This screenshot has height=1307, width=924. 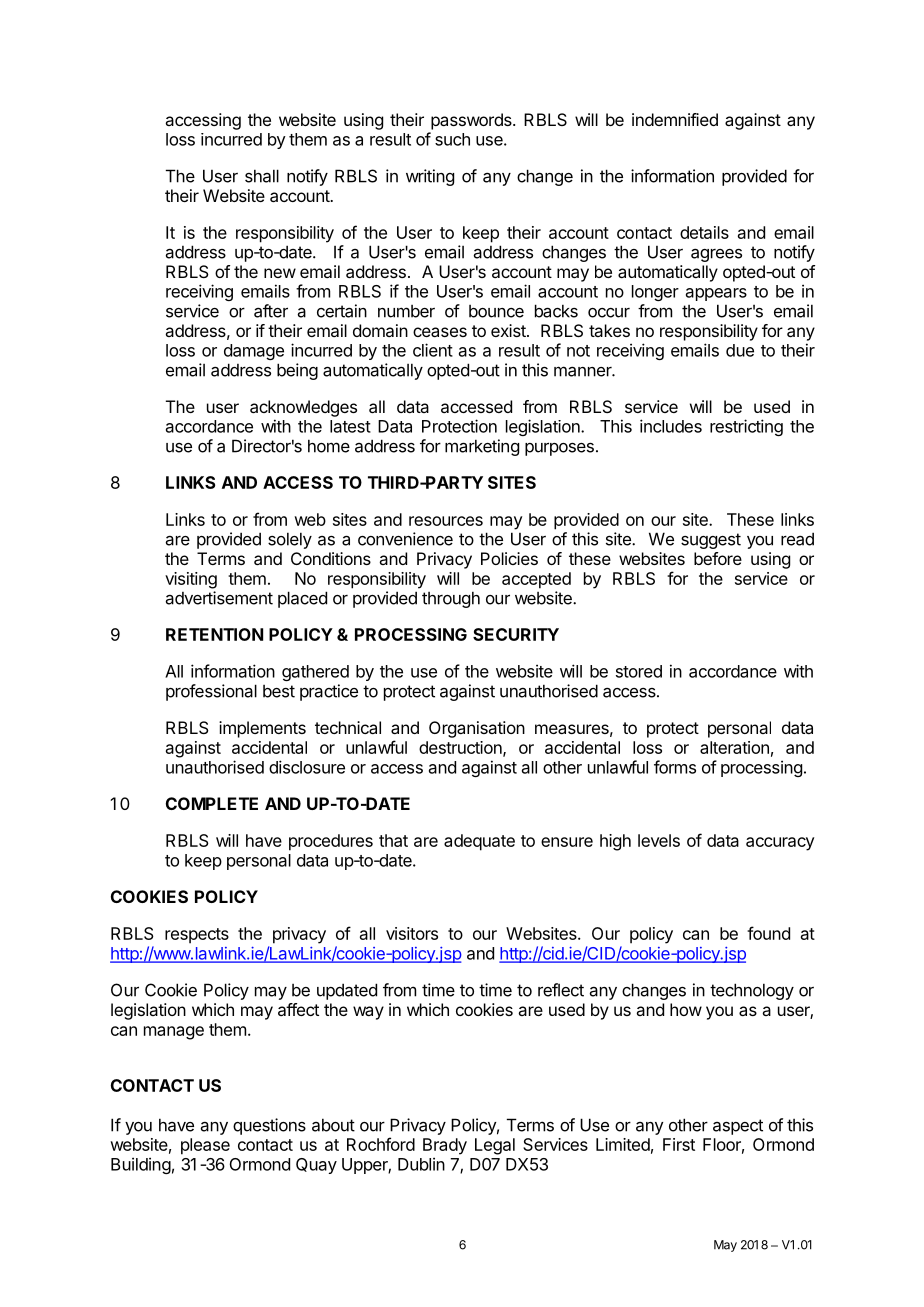 I want to click on respects, so click(x=197, y=936).
